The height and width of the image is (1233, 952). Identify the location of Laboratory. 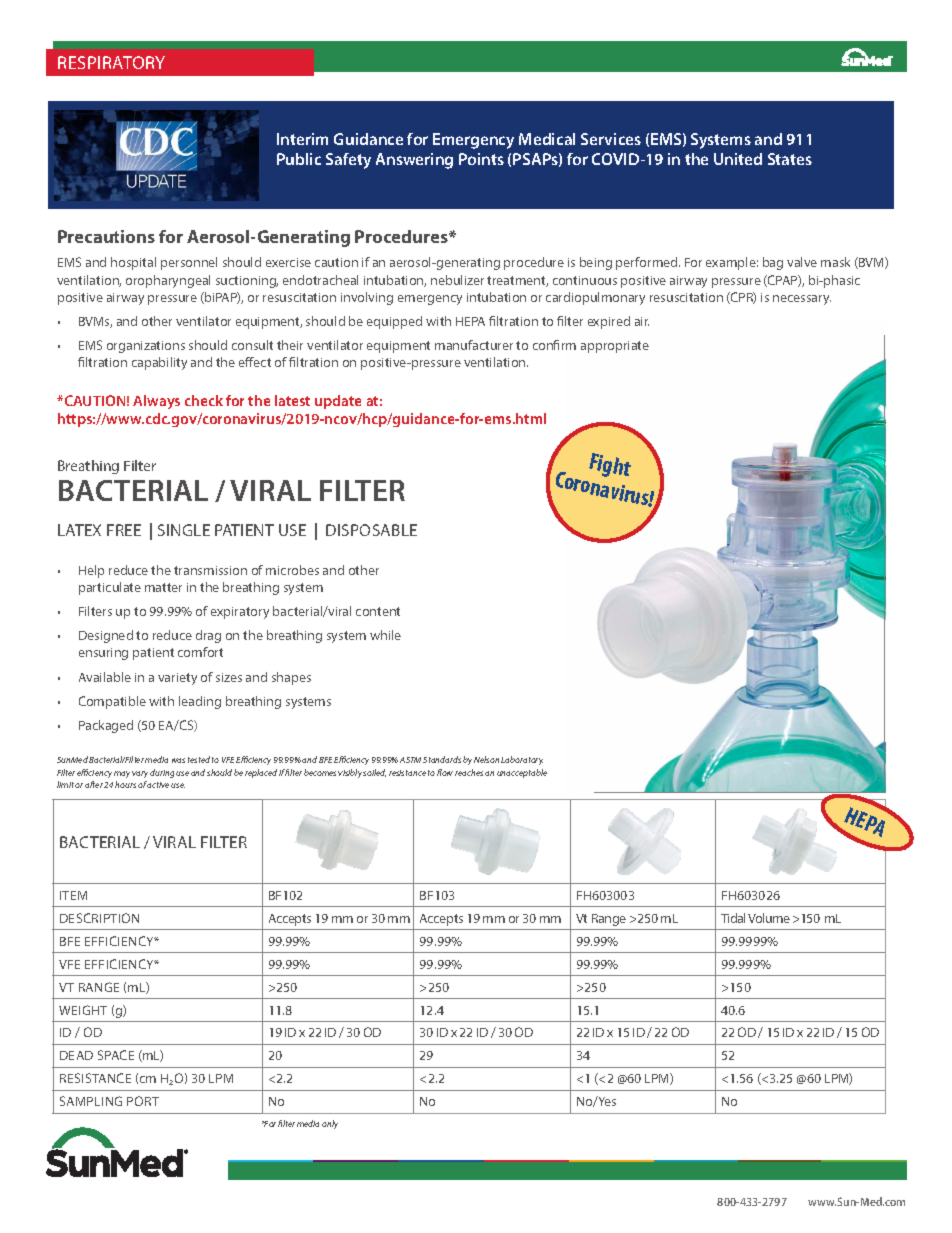
(522, 760).
